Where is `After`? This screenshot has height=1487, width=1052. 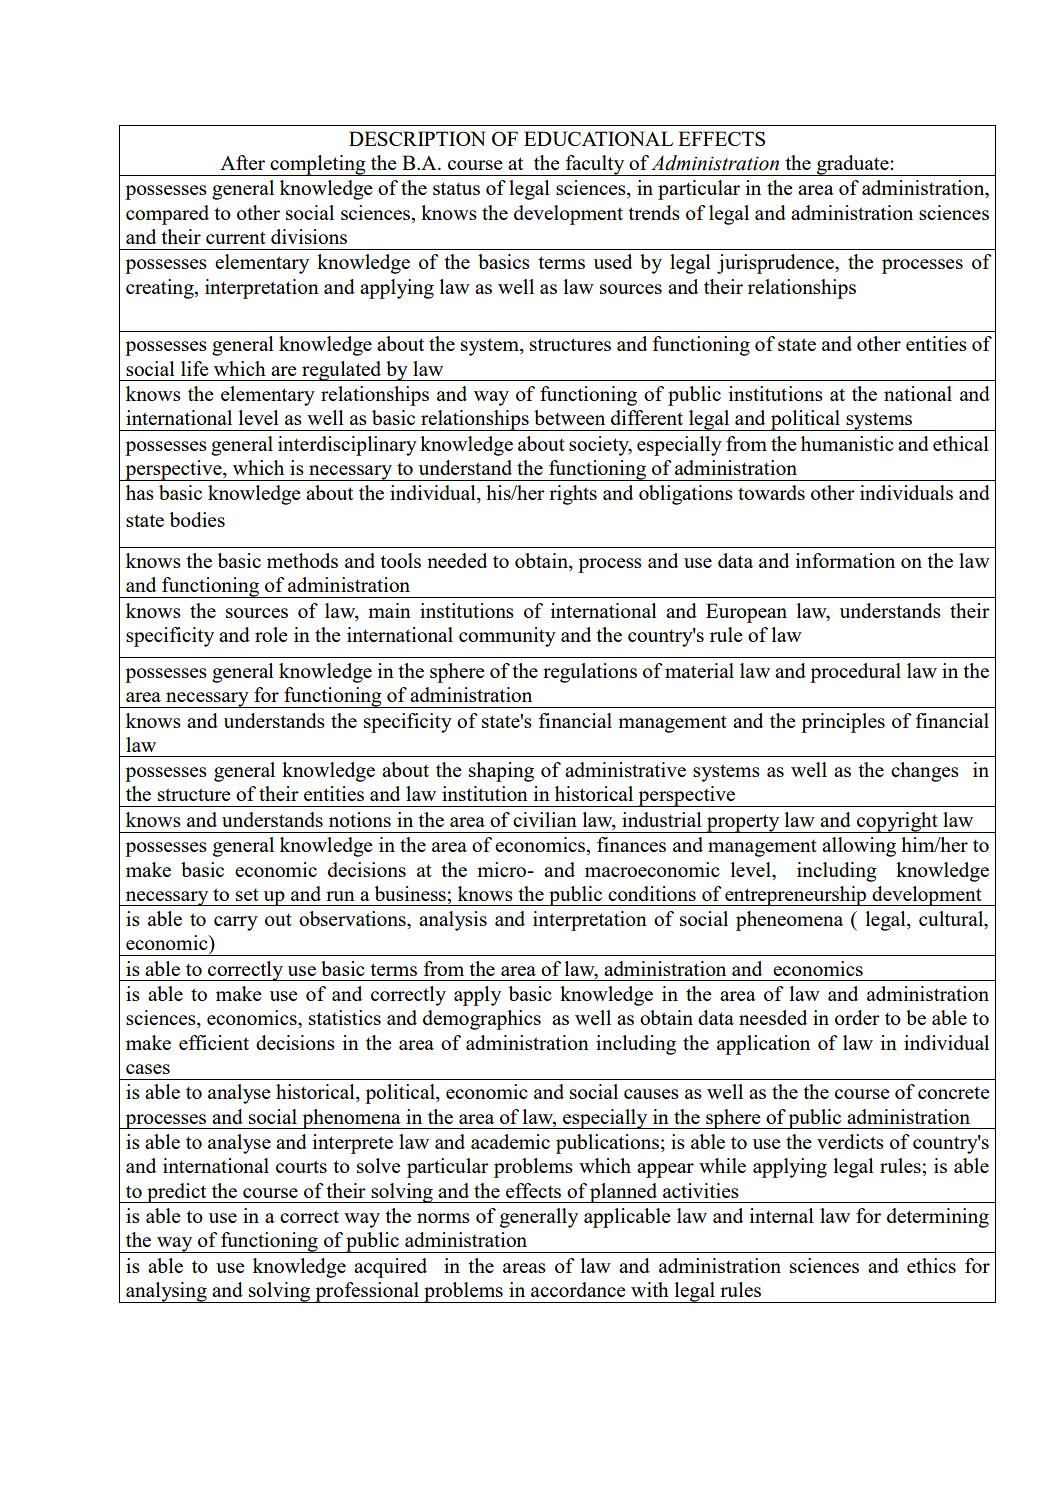 After is located at coordinates (242, 162).
